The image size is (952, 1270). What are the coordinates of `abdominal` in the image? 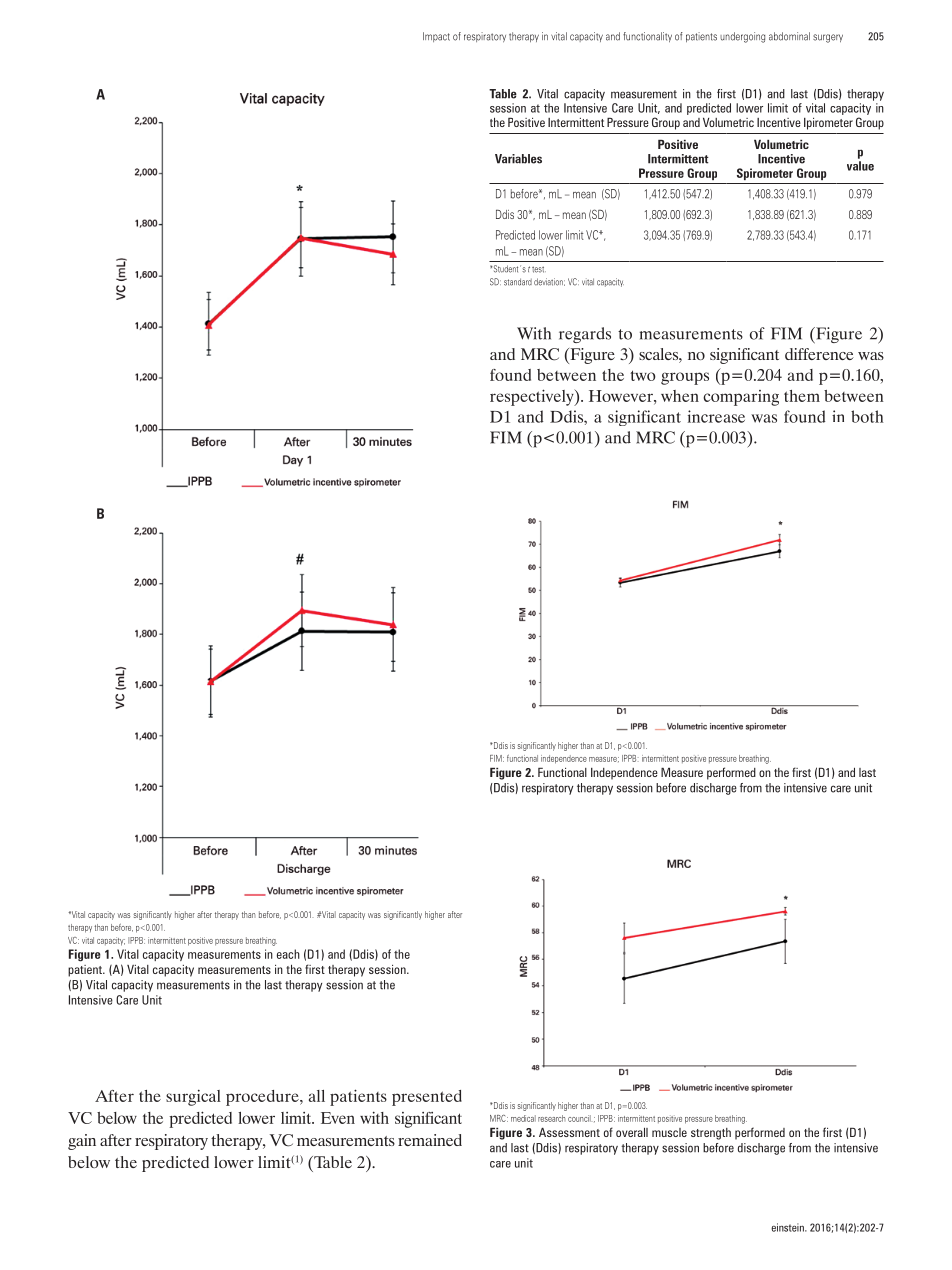 It's located at (789, 36).
